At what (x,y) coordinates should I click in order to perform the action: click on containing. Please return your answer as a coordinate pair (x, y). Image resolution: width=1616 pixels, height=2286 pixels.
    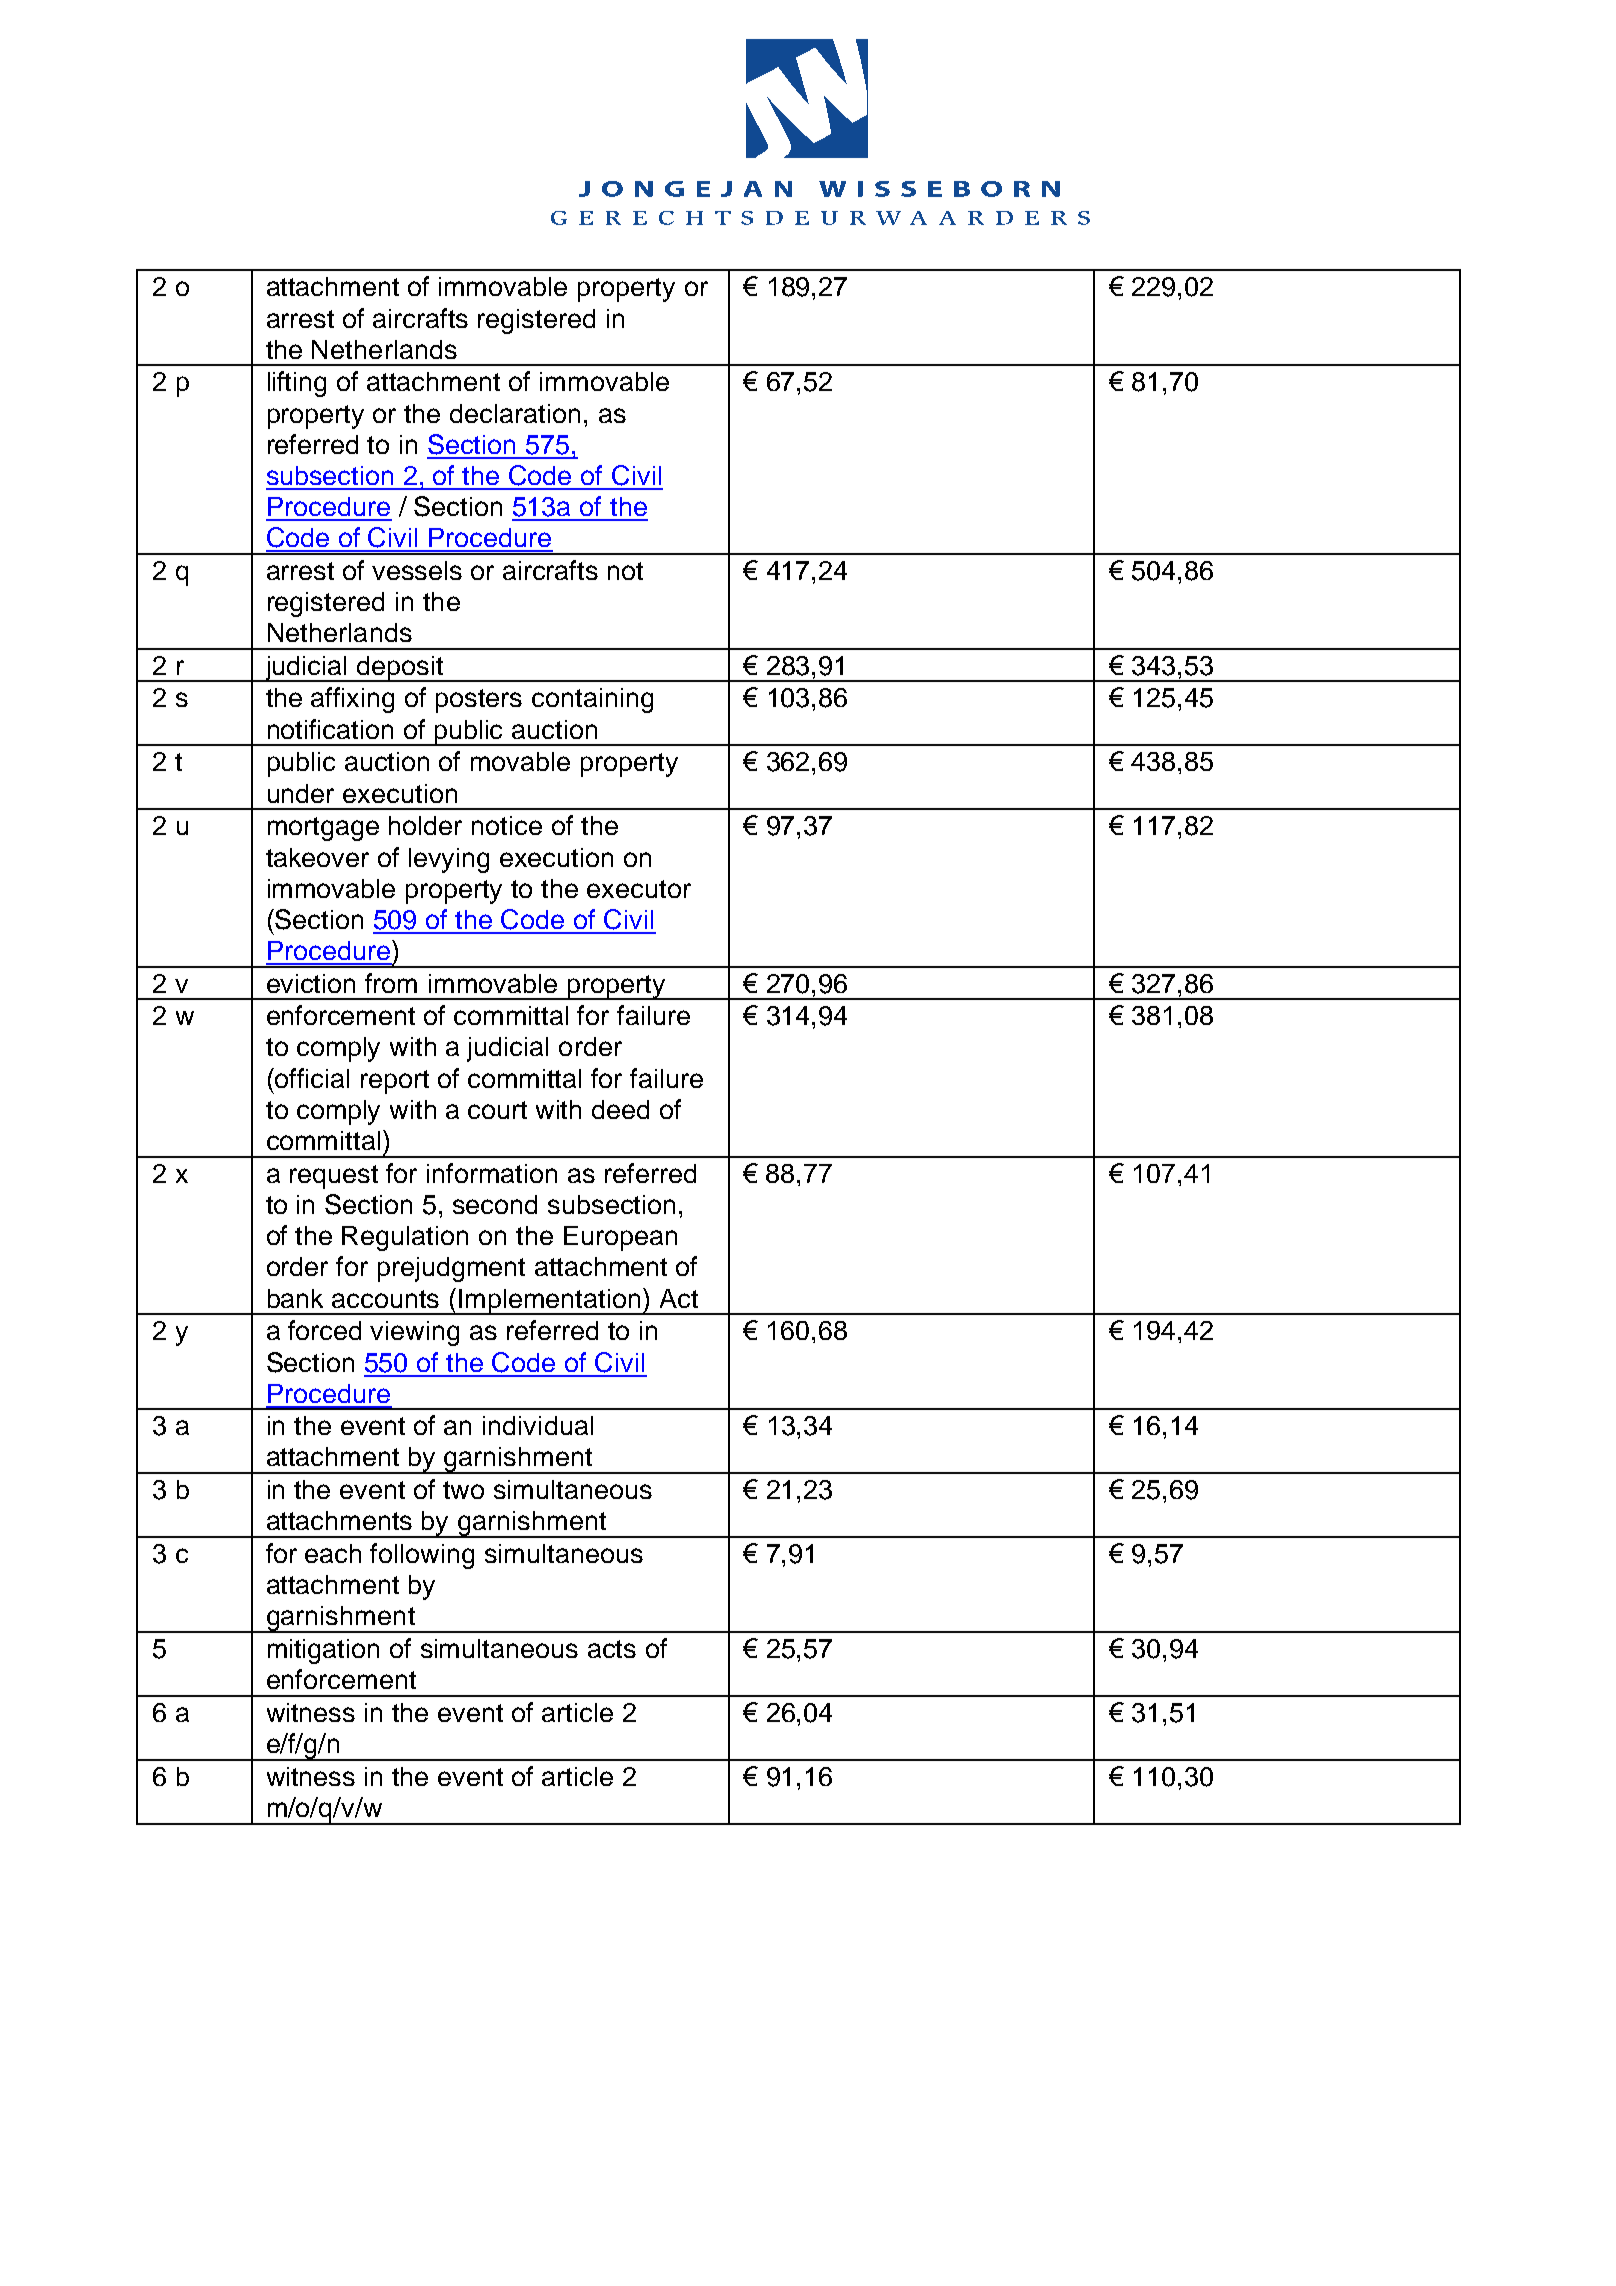
    Looking at the image, I should click on (592, 700).
